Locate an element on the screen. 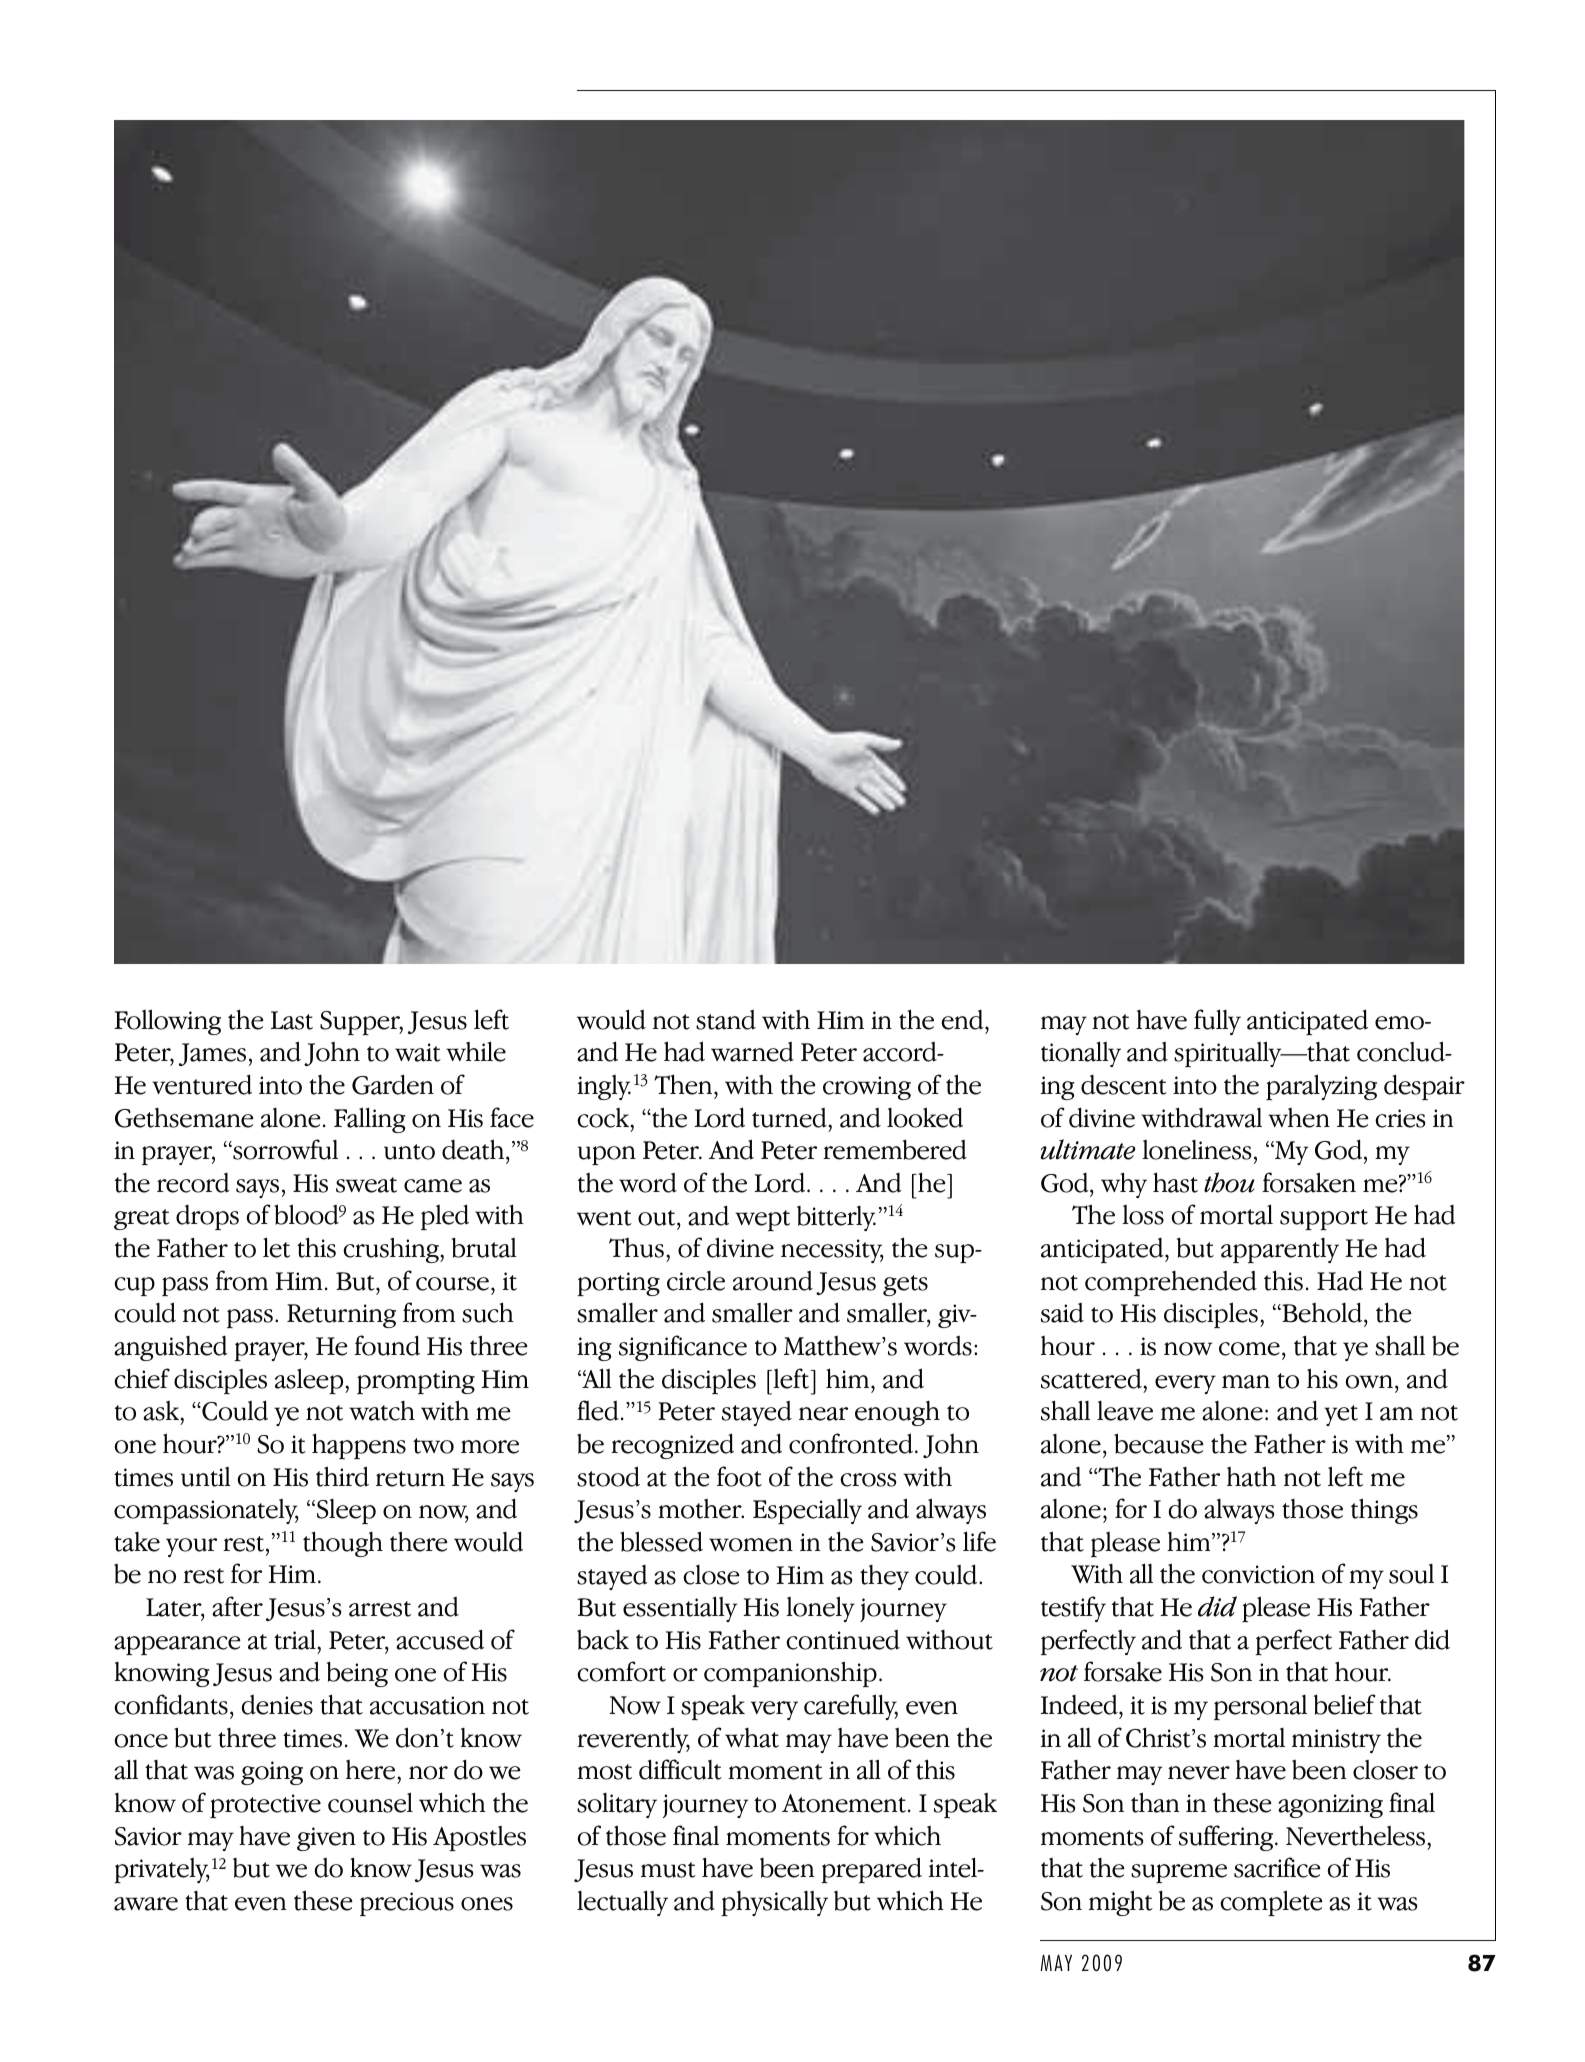 This screenshot has height=2062, width=1585. Behold is located at coordinates (1322, 1314).
